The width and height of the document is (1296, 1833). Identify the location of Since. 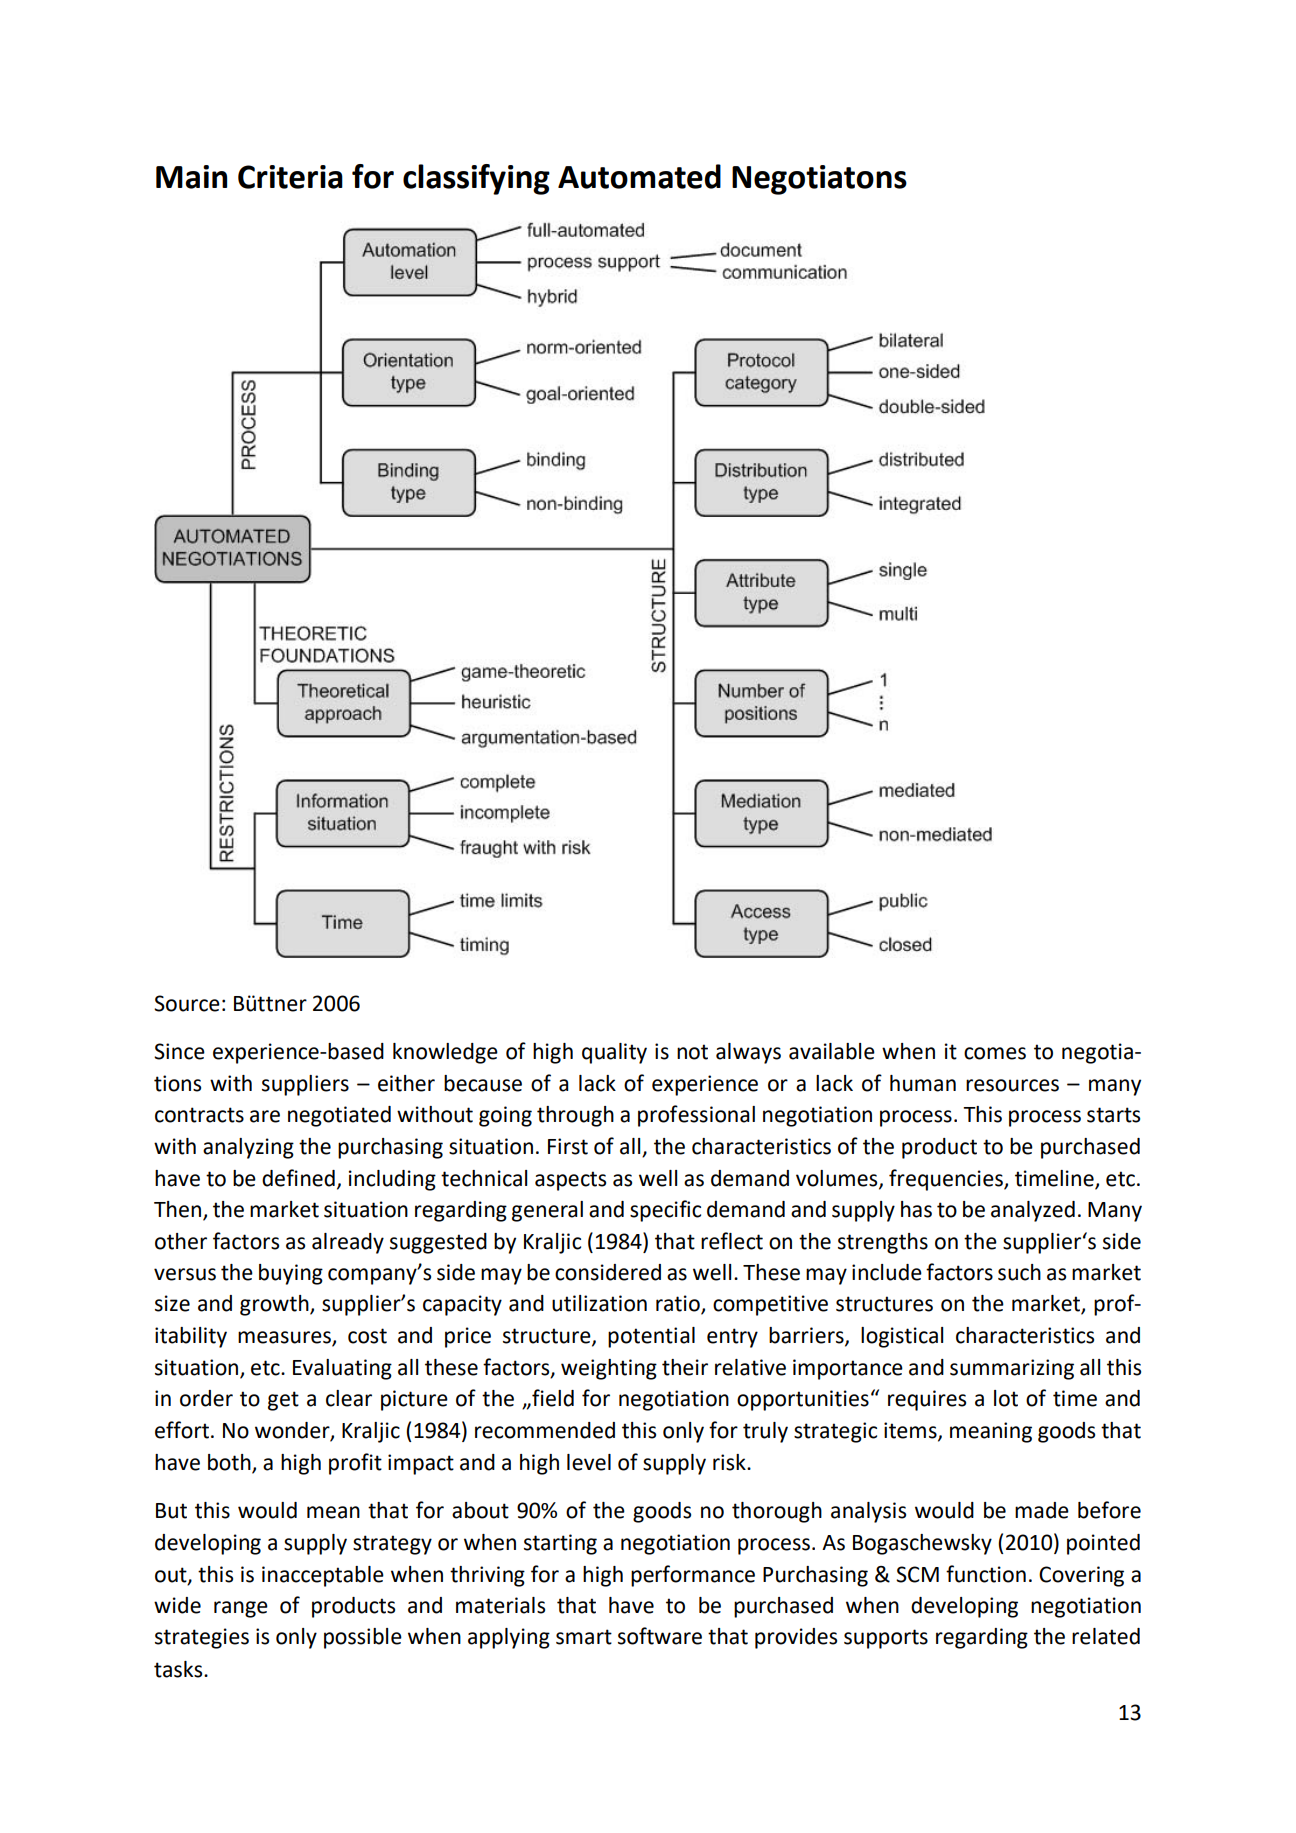
(179, 1051).
